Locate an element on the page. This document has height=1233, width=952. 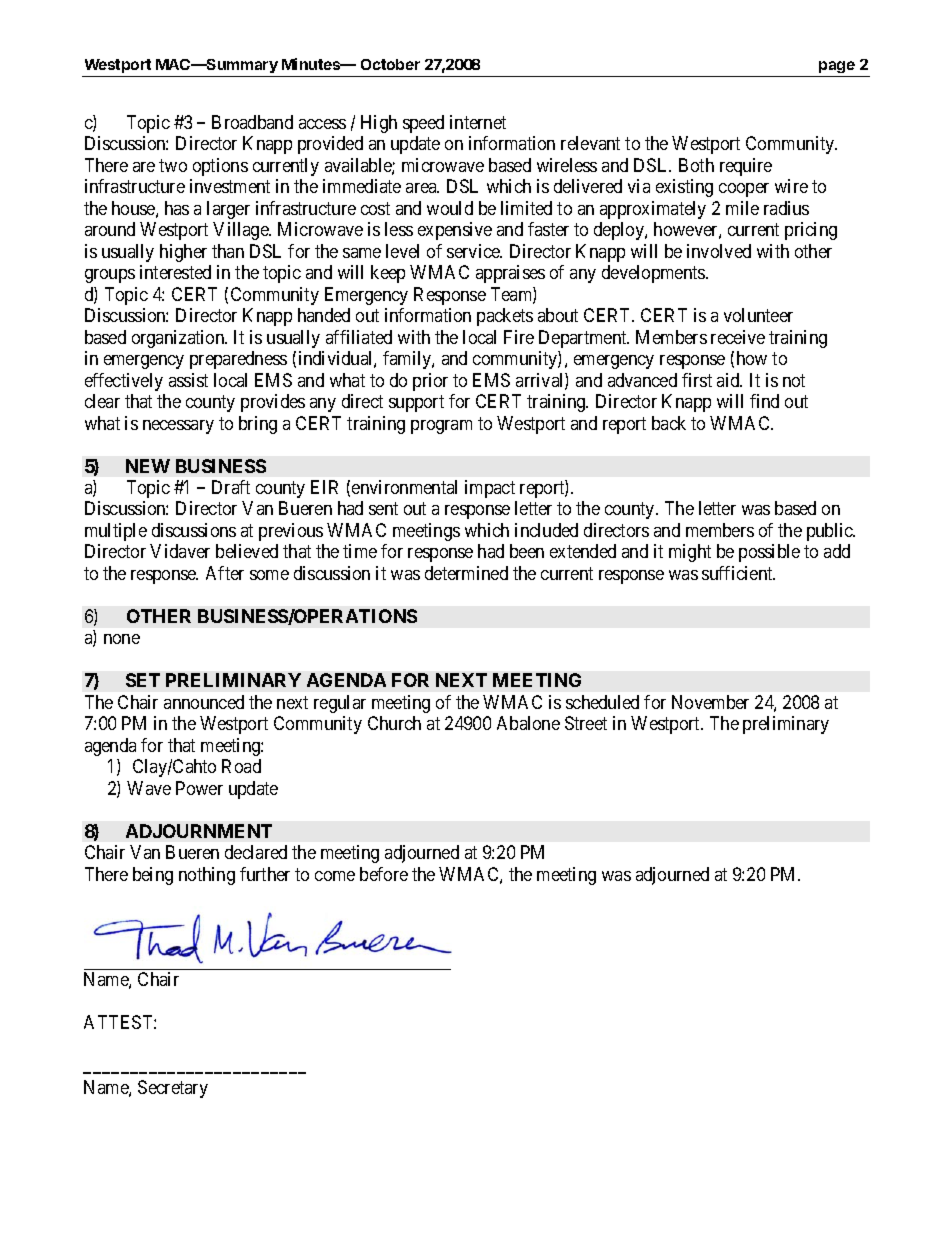
sufficient is located at coordinates (738, 573).
